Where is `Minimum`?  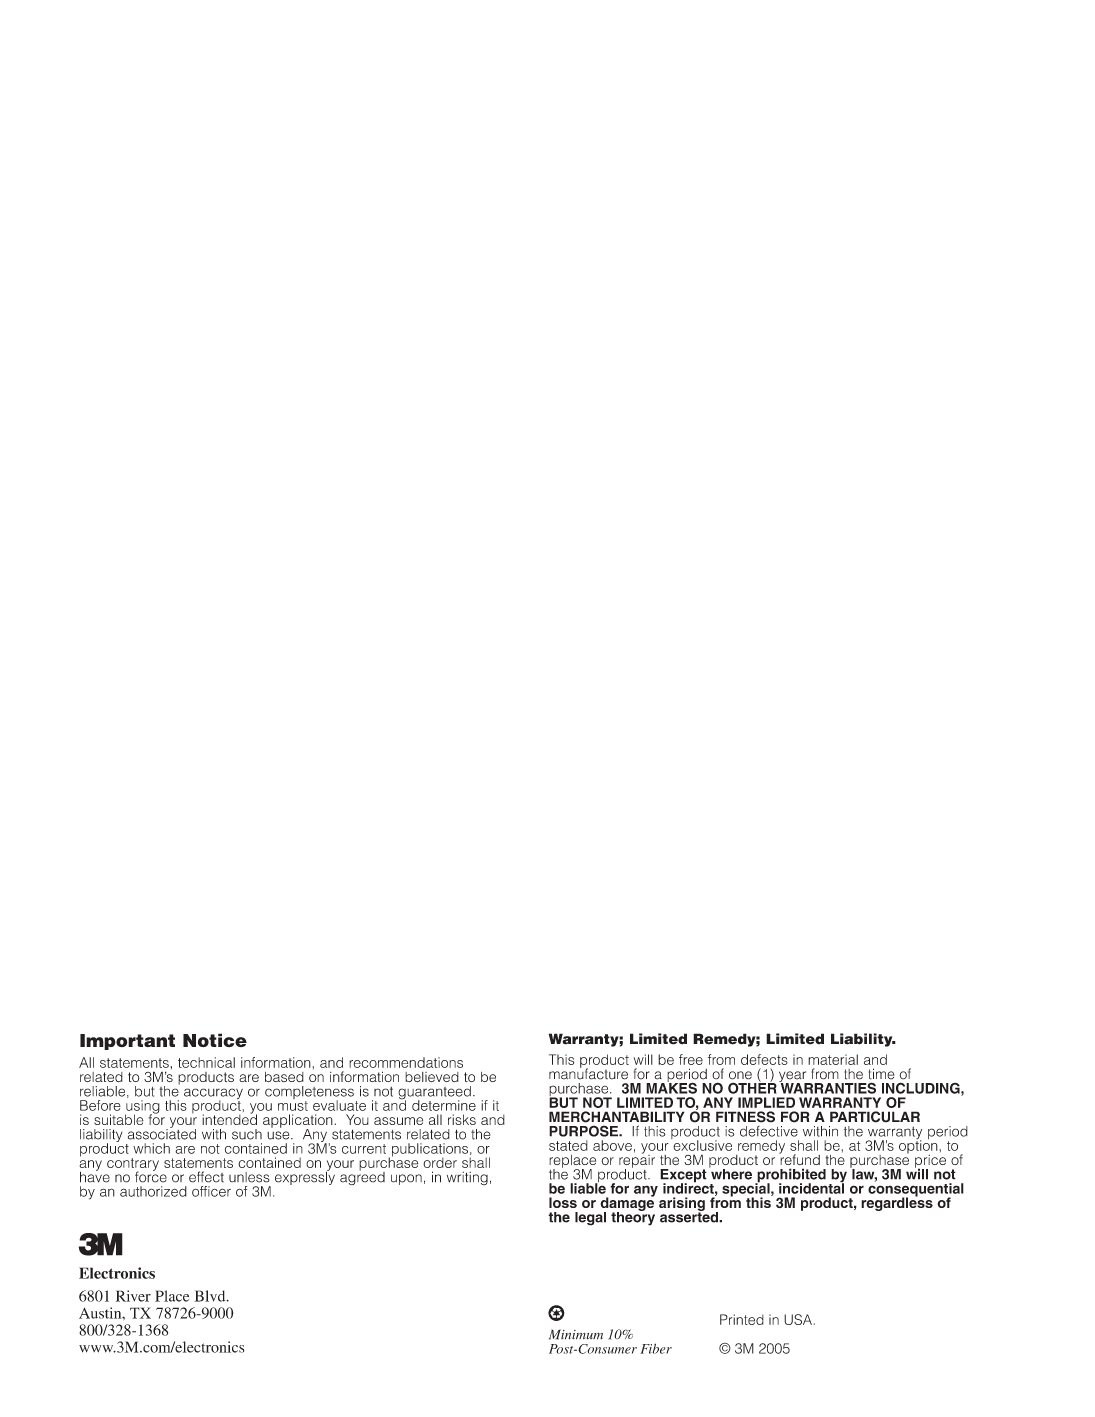
Minimum is located at coordinates (576, 1334).
